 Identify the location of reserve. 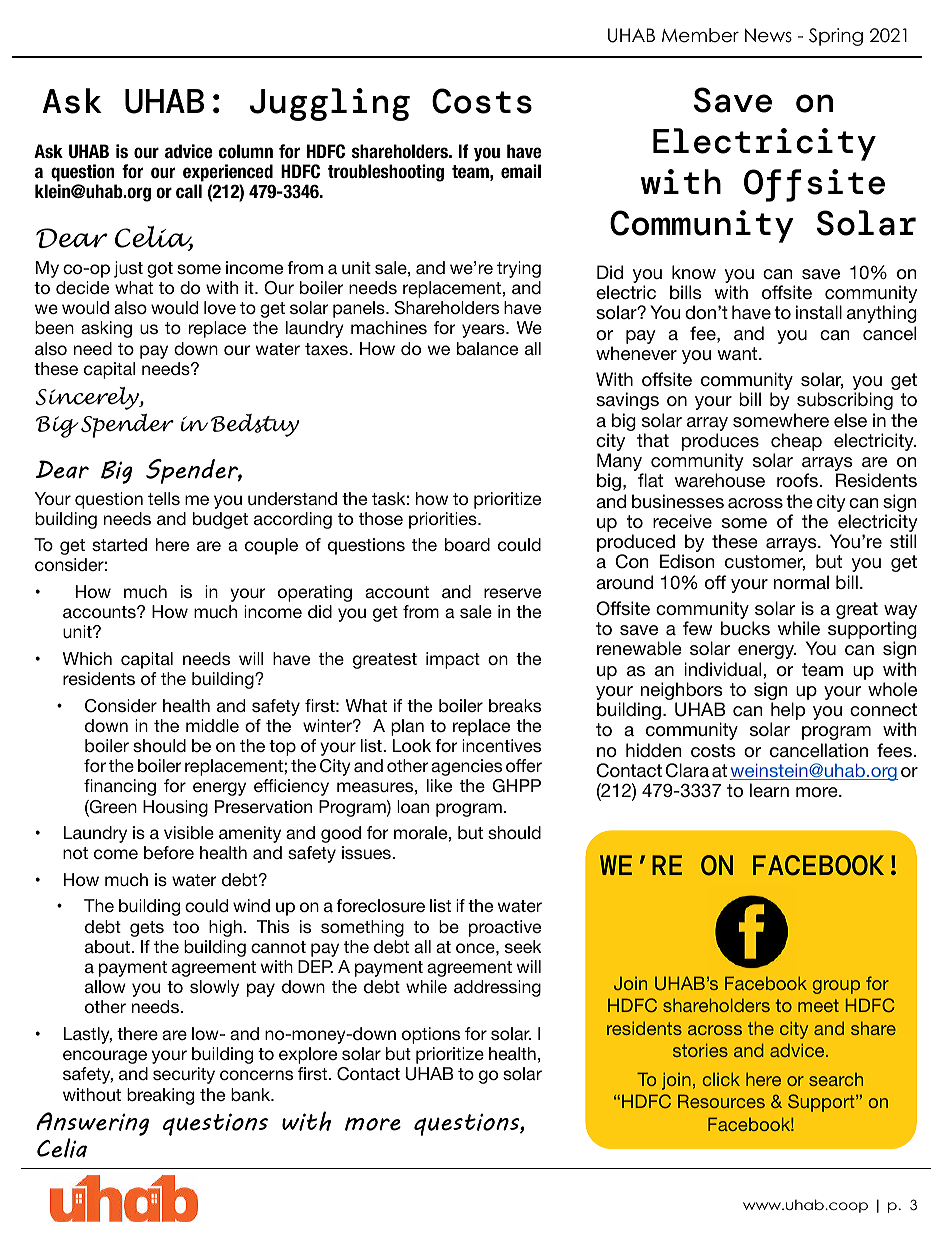
(512, 593).
